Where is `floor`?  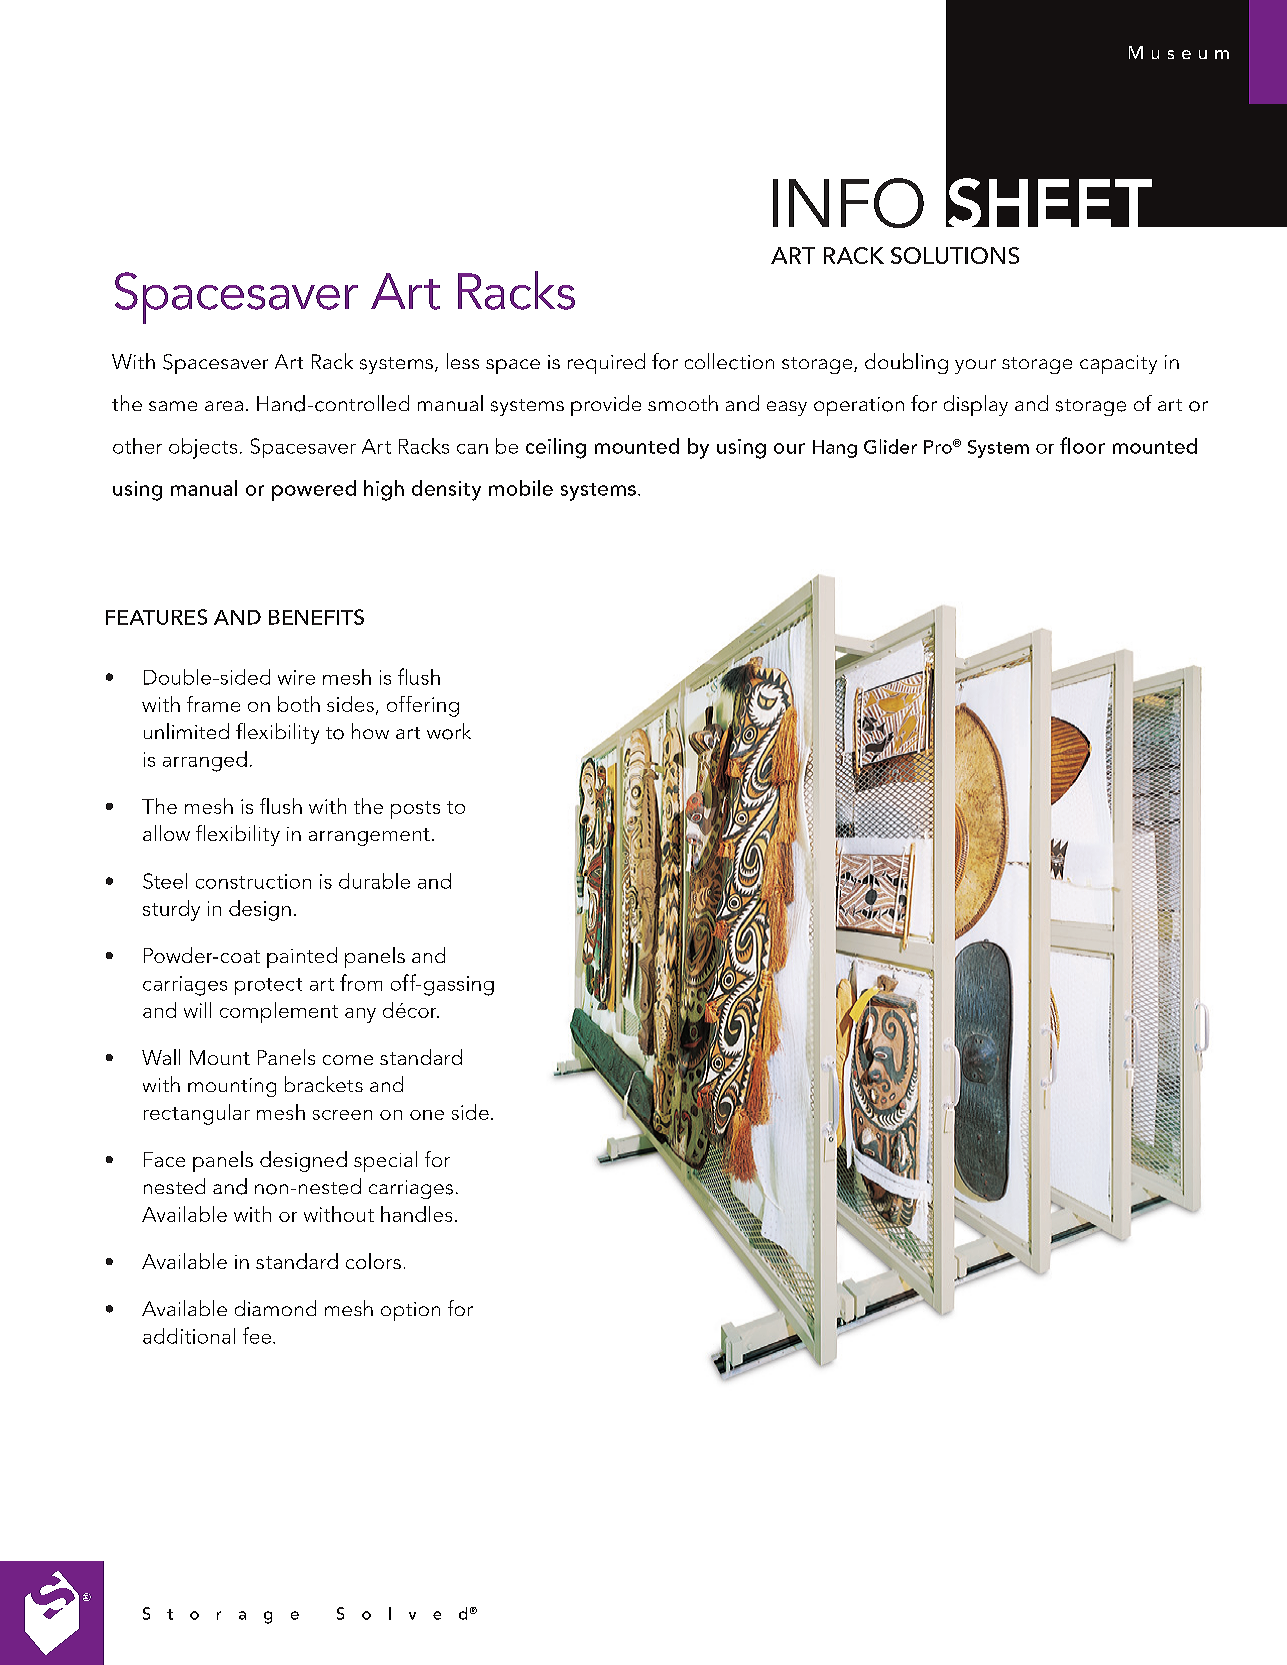
floor is located at coordinates (1082, 445).
